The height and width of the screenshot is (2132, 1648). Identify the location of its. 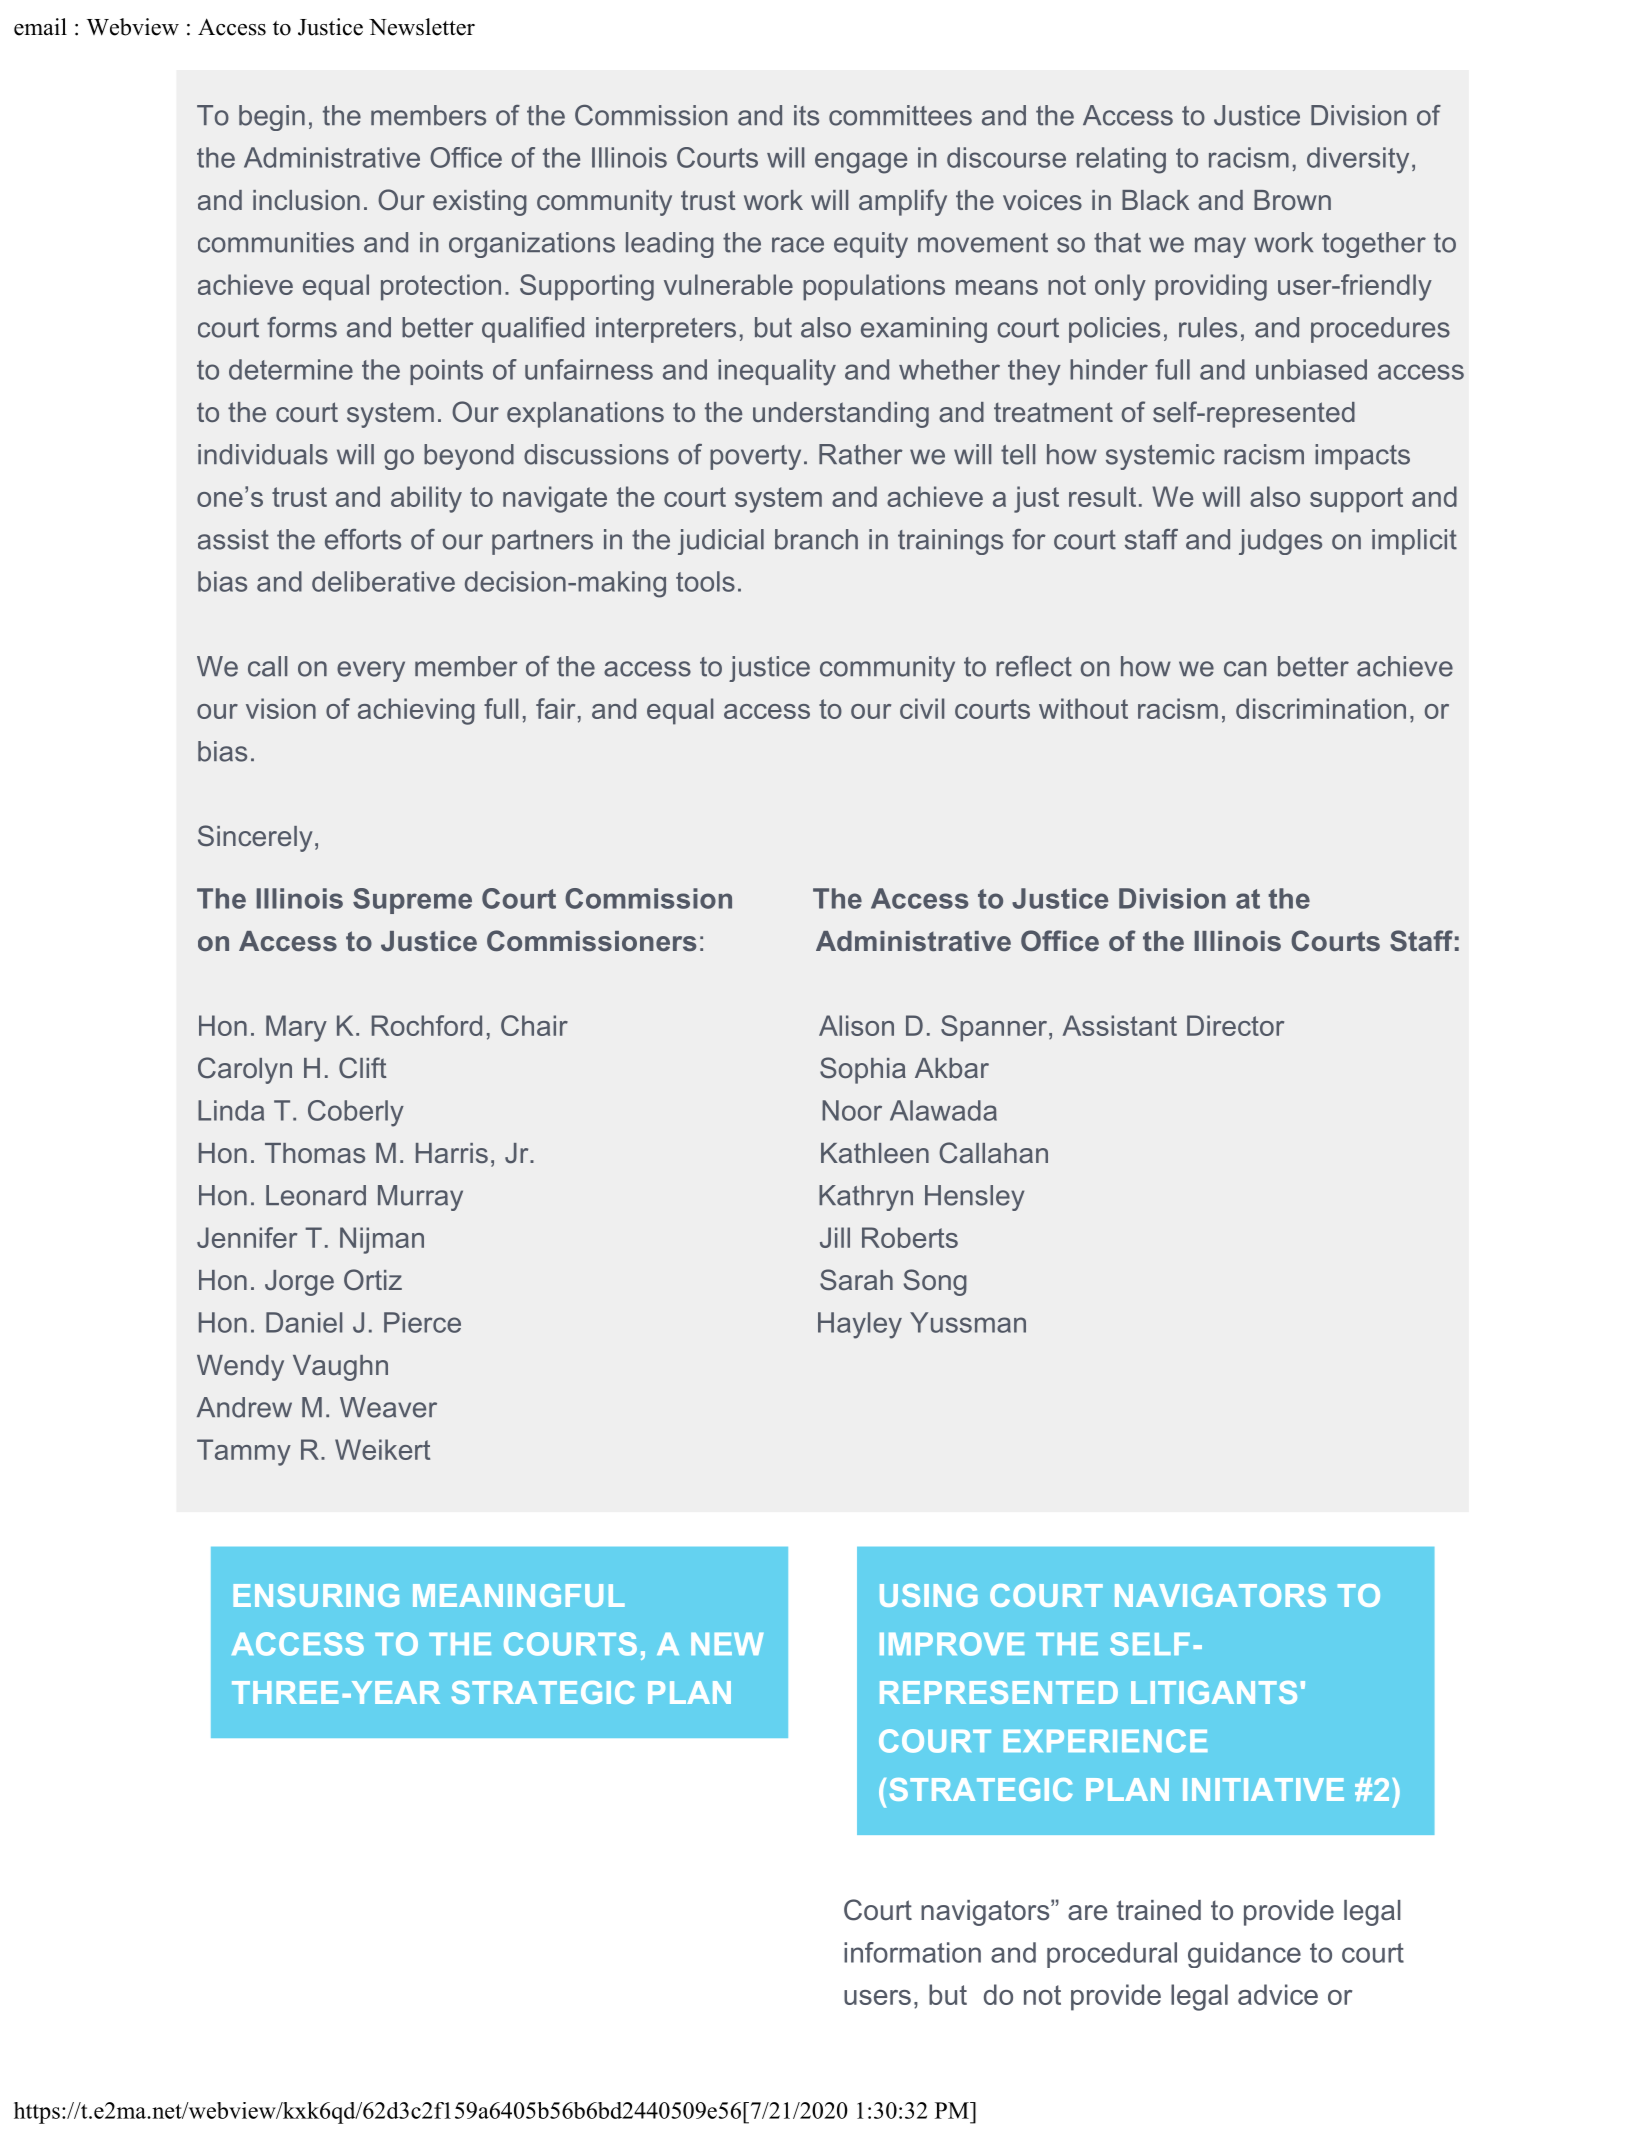
(806, 115).
